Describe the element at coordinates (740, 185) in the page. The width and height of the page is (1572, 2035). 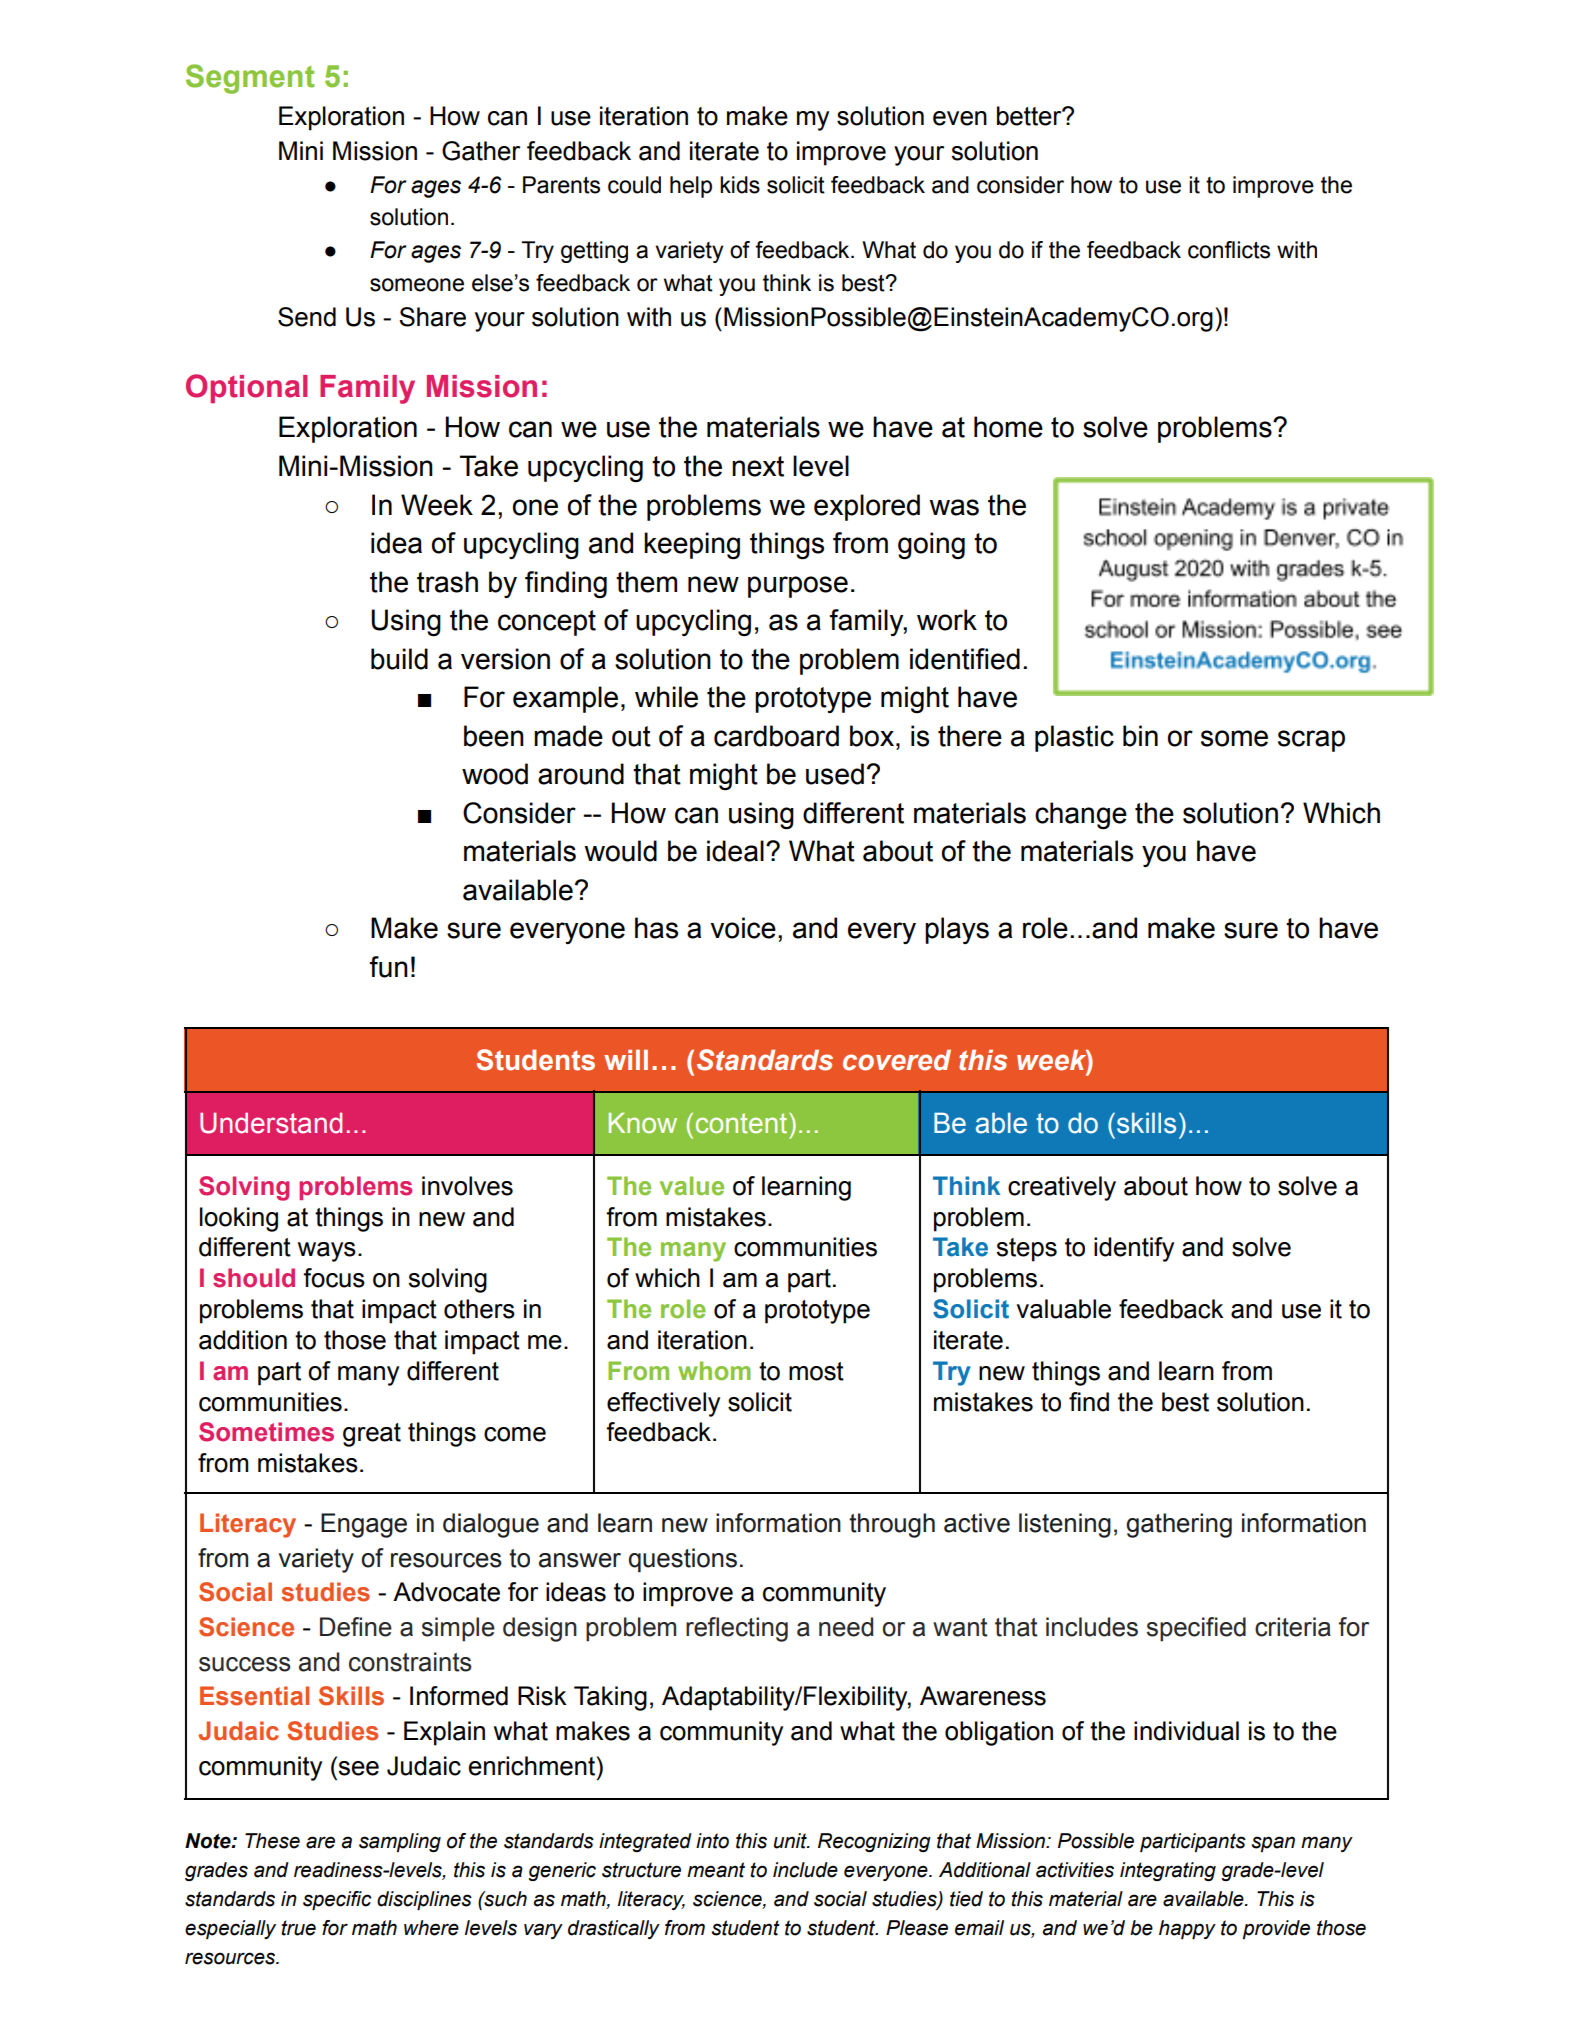
I see `kids` at that location.
